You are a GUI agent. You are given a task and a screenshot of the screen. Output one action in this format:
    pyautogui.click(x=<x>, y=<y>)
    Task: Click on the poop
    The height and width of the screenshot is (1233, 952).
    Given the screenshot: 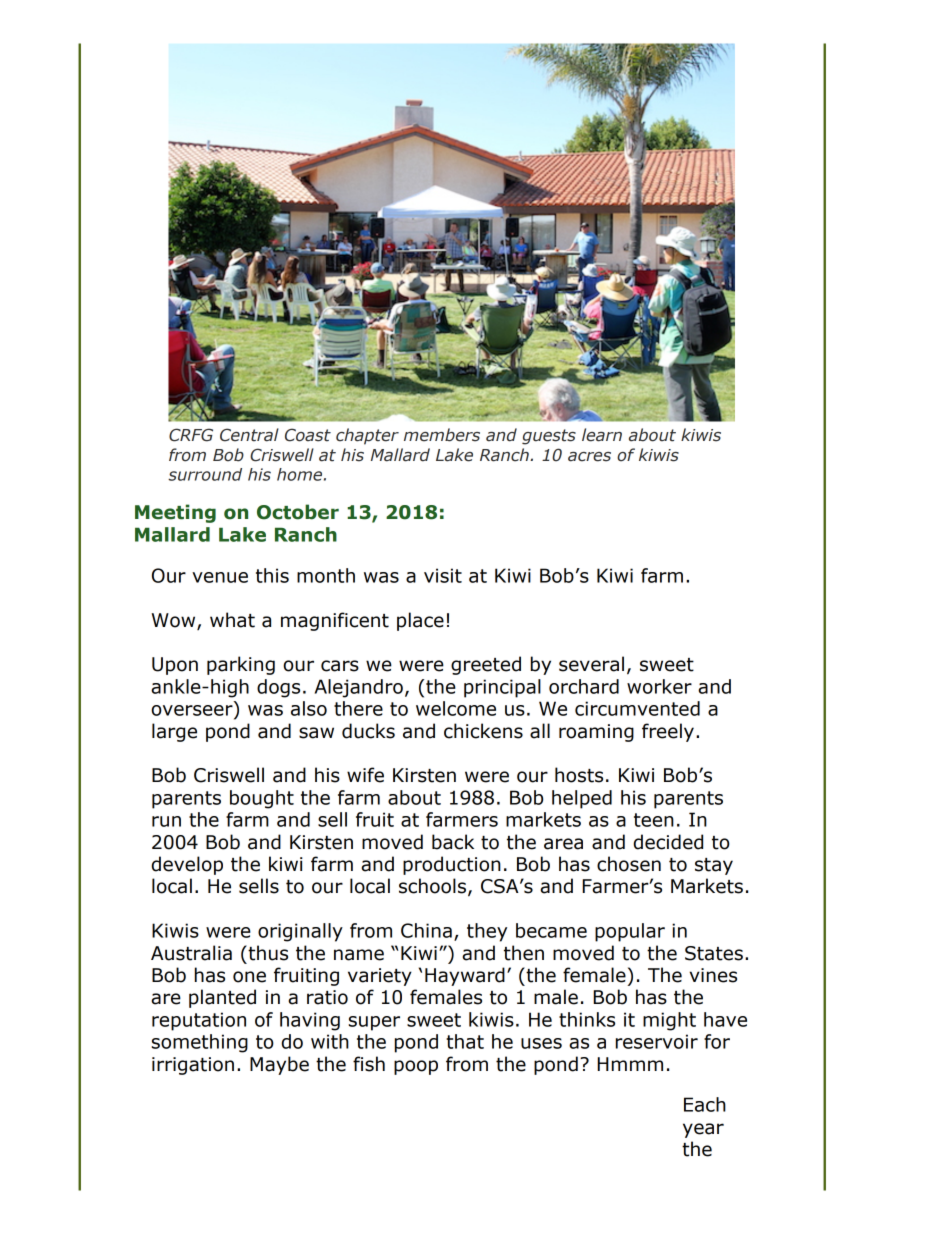 What is the action you would take?
    pyautogui.click(x=416, y=1067)
